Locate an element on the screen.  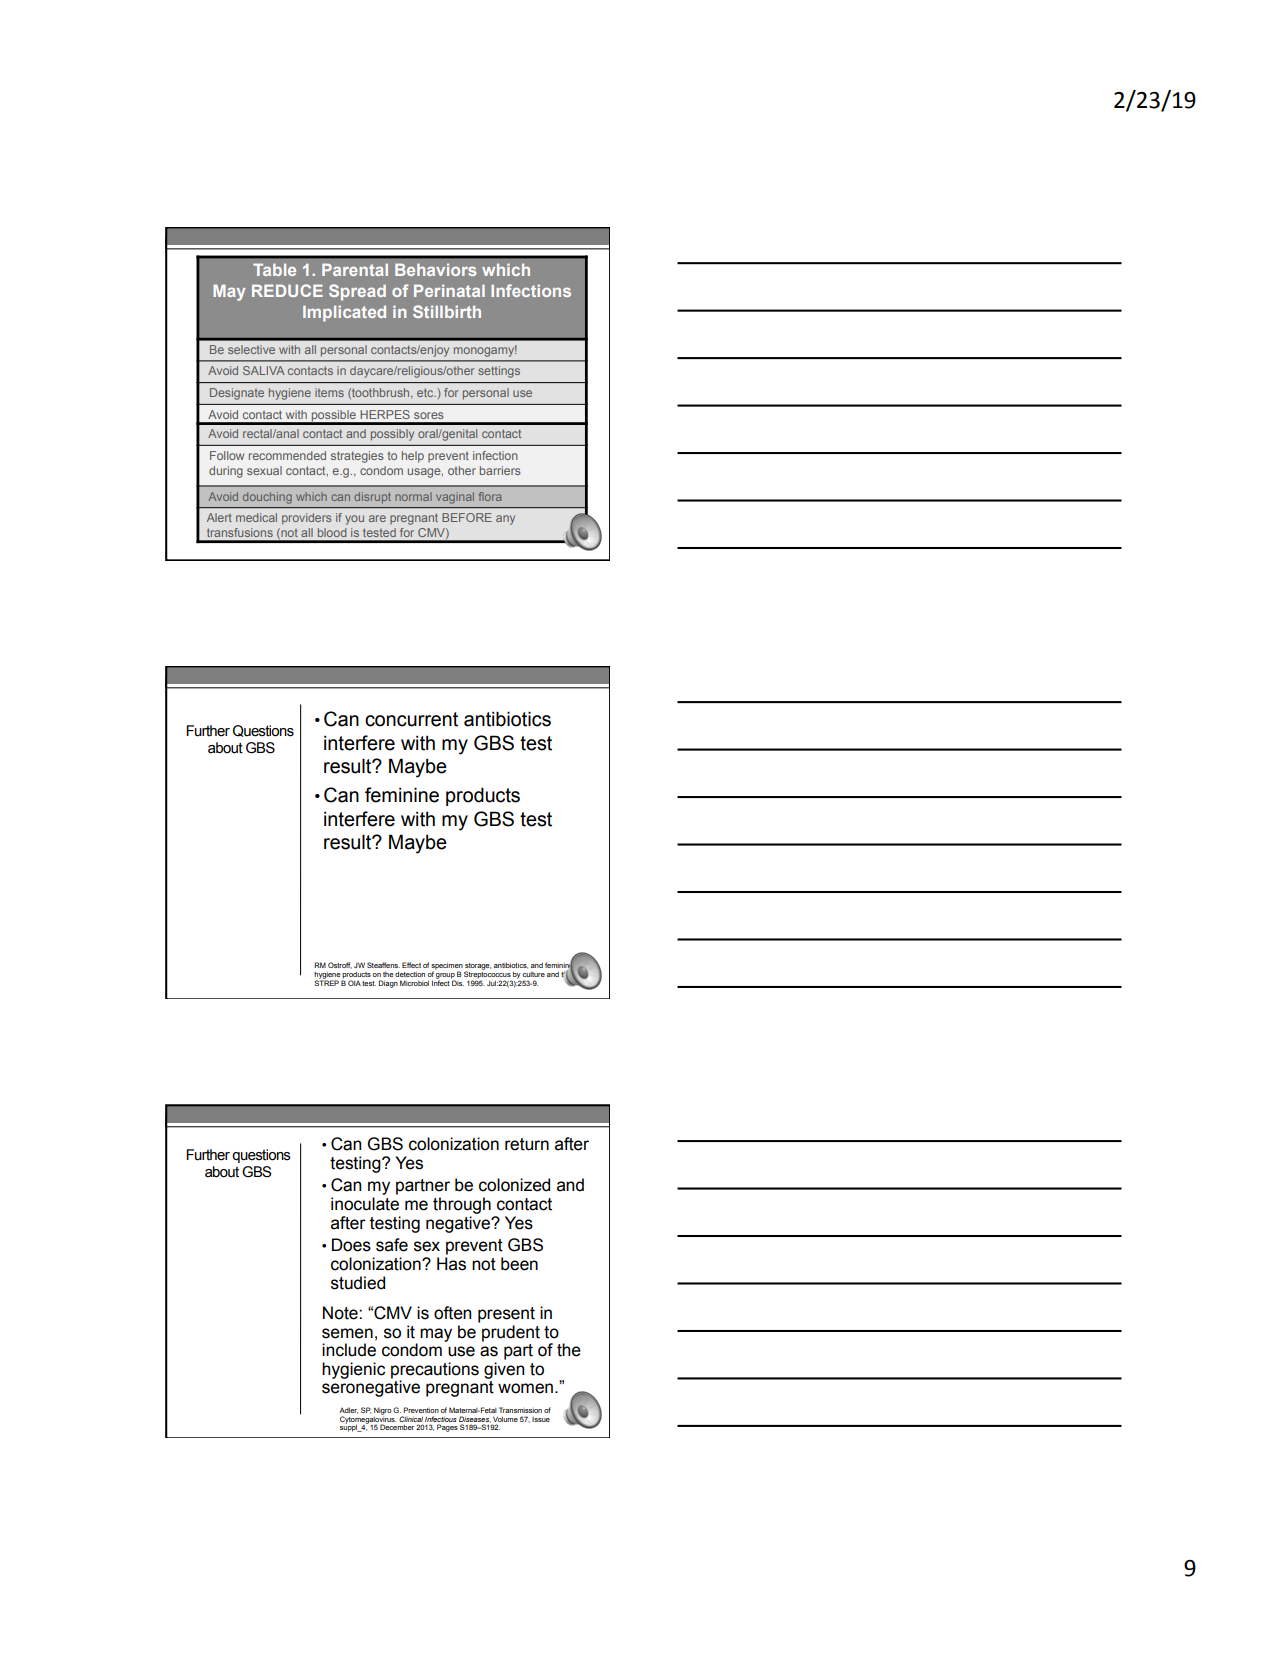
Spread is located at coordinates (357, 292).
